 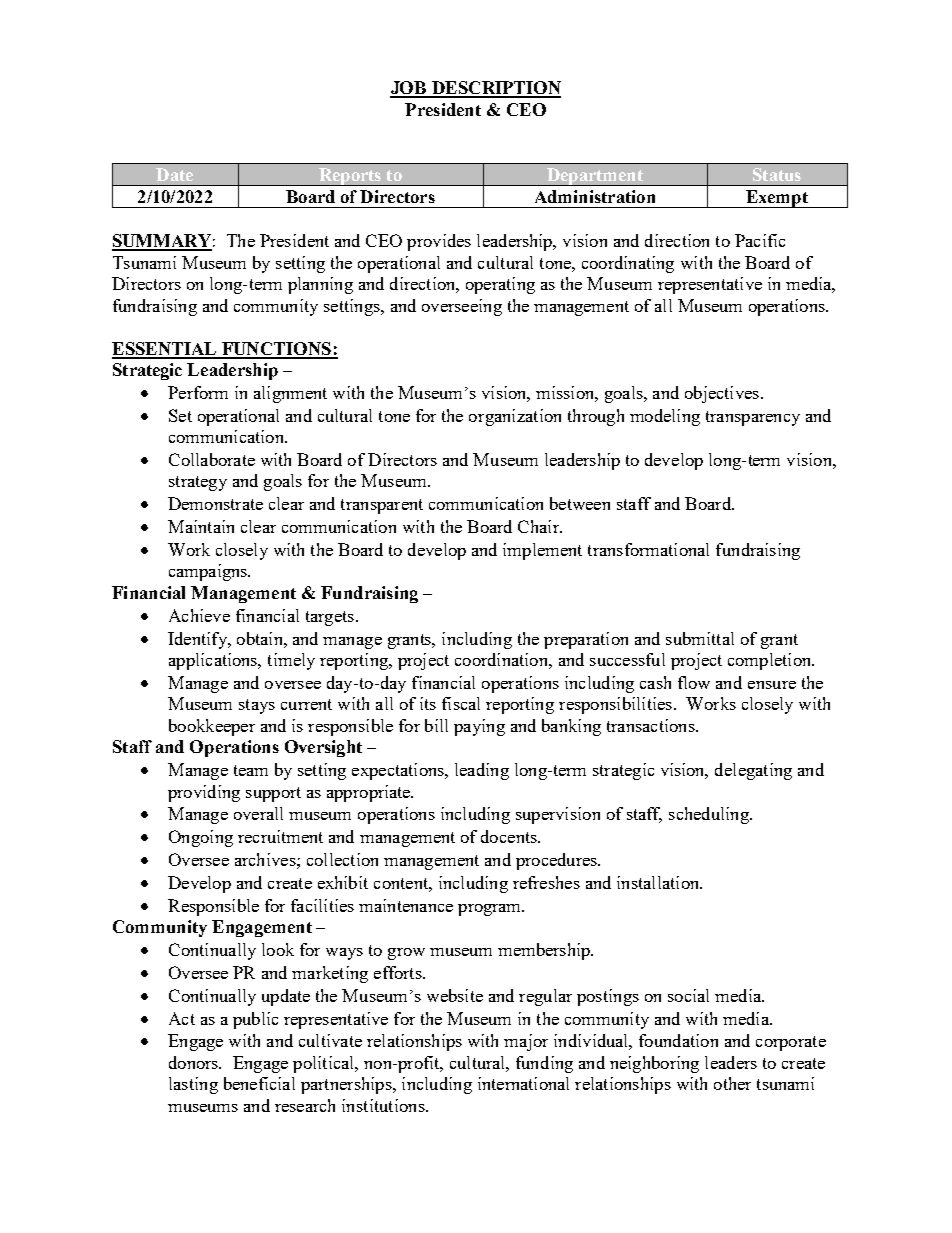 I want to click on organization, so click(x=515, y=417).
